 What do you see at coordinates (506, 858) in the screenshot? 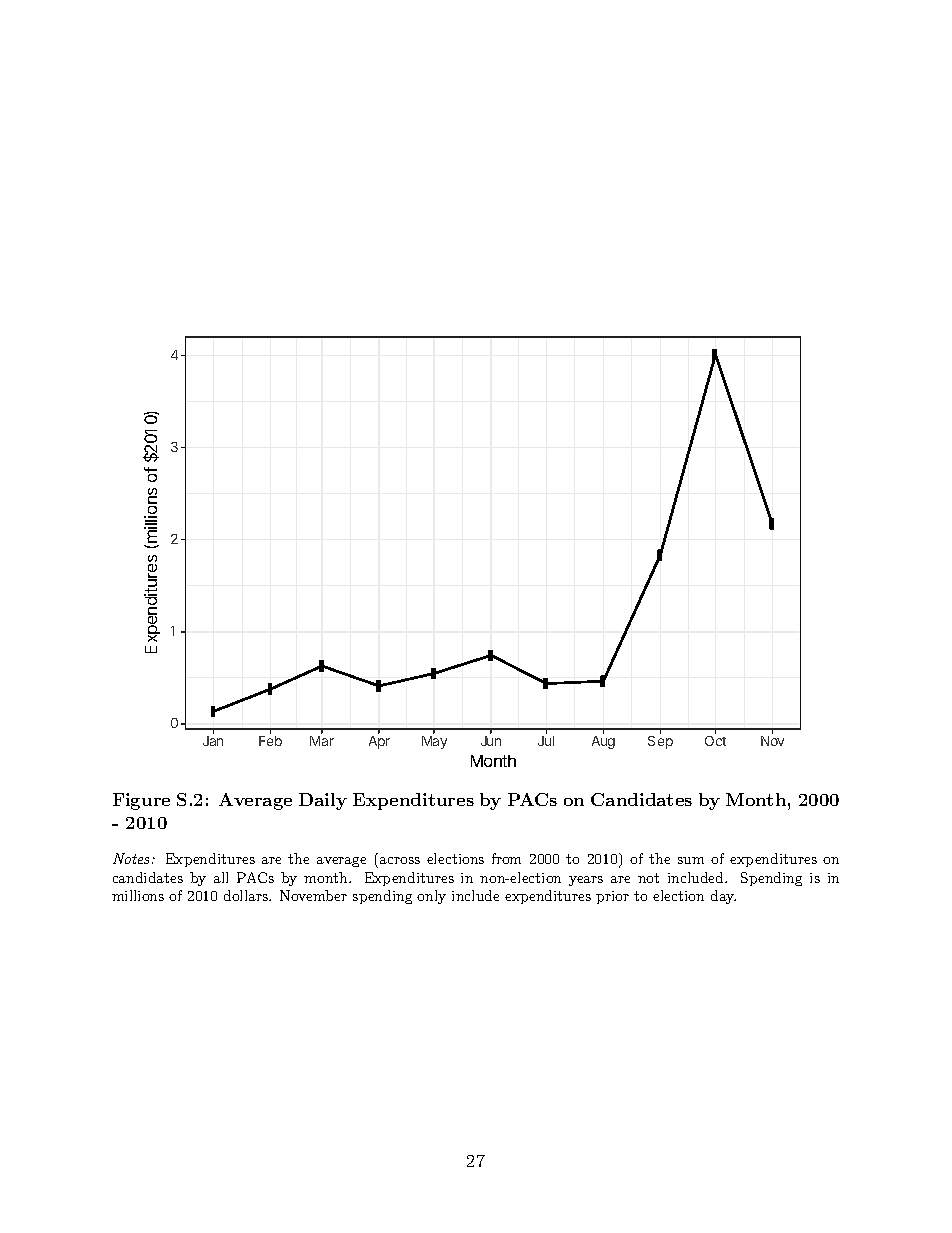
I see `from` at bounding box center [506, 858].
